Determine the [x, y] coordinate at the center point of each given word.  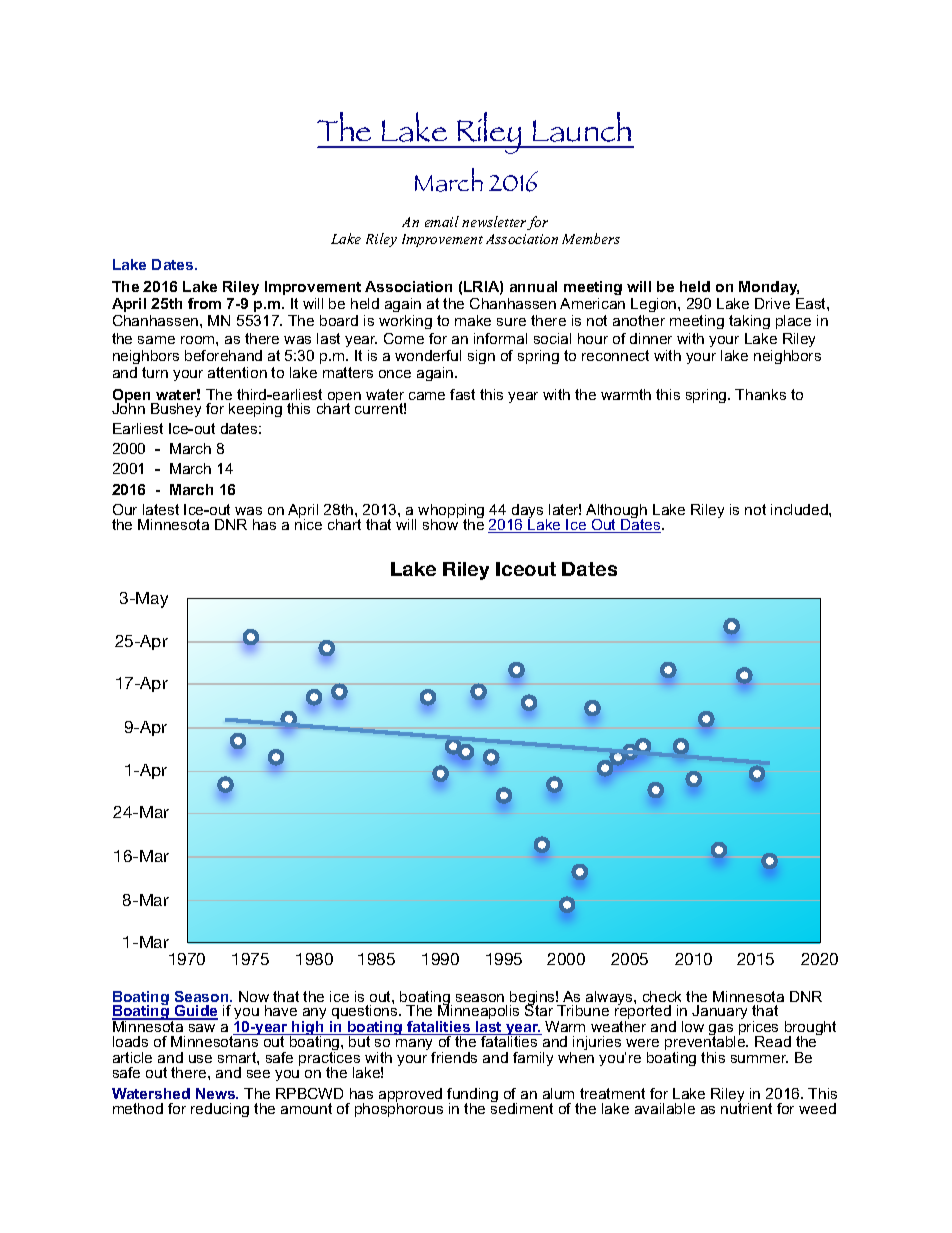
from [204, 303]
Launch [582, 127]
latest [161, 509]
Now [254, 996]
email [442, 221]
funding [472, 1096]
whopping [451, 512]
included [800, 509]
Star [539, 1009]
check [662, 996]
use [200, 1059]
